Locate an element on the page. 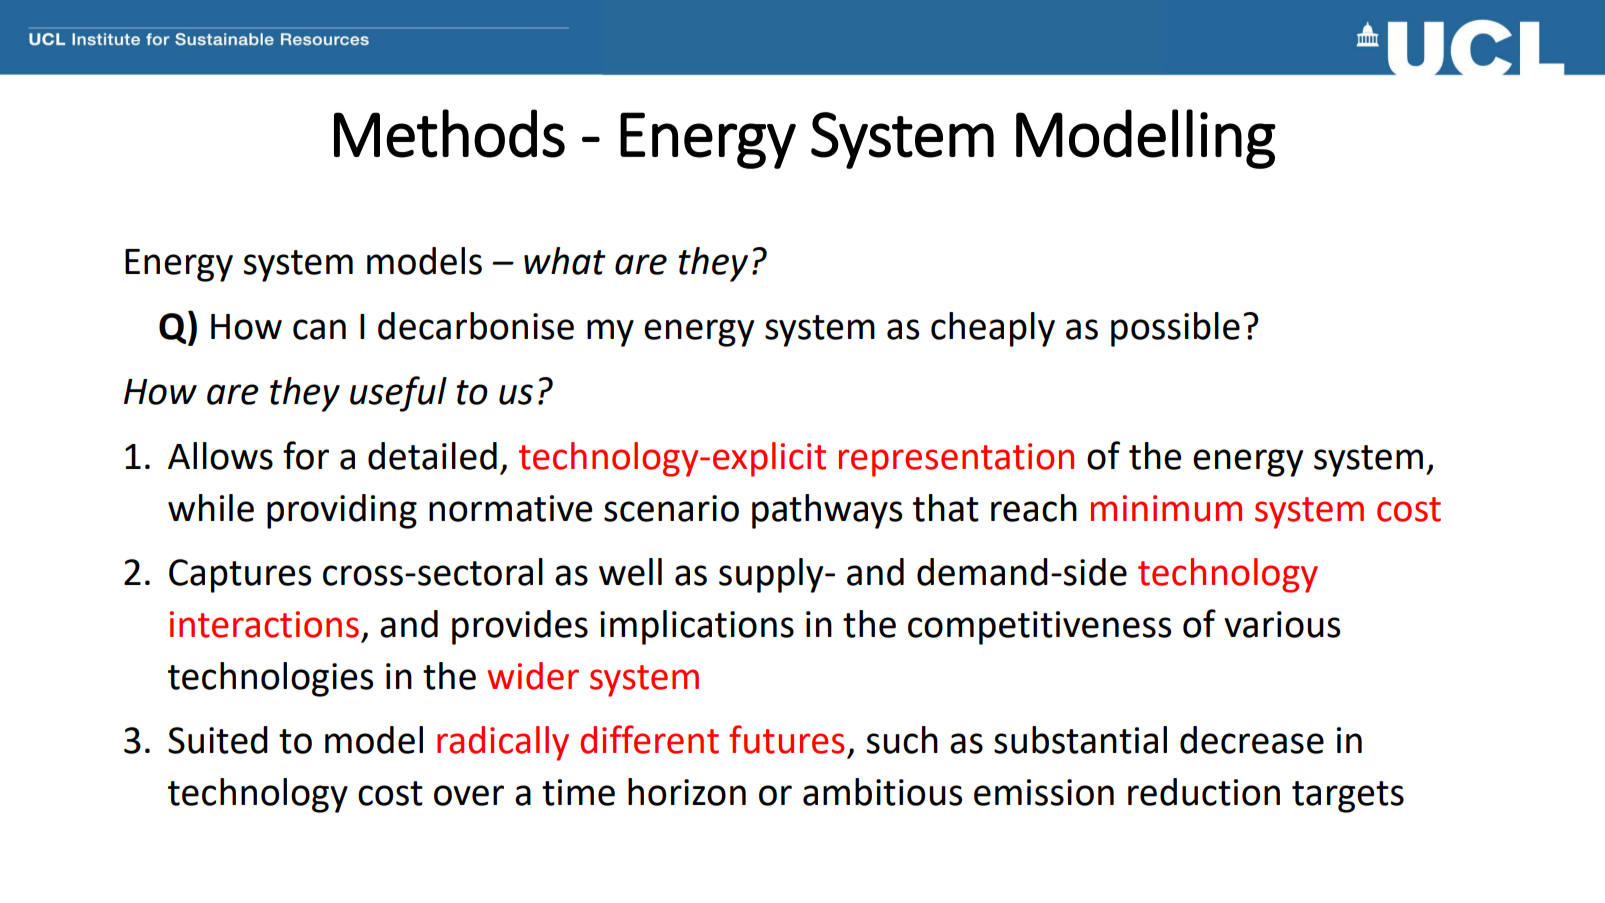 This image has width=1605, height=903. what is located at coordinates (565, 261).
